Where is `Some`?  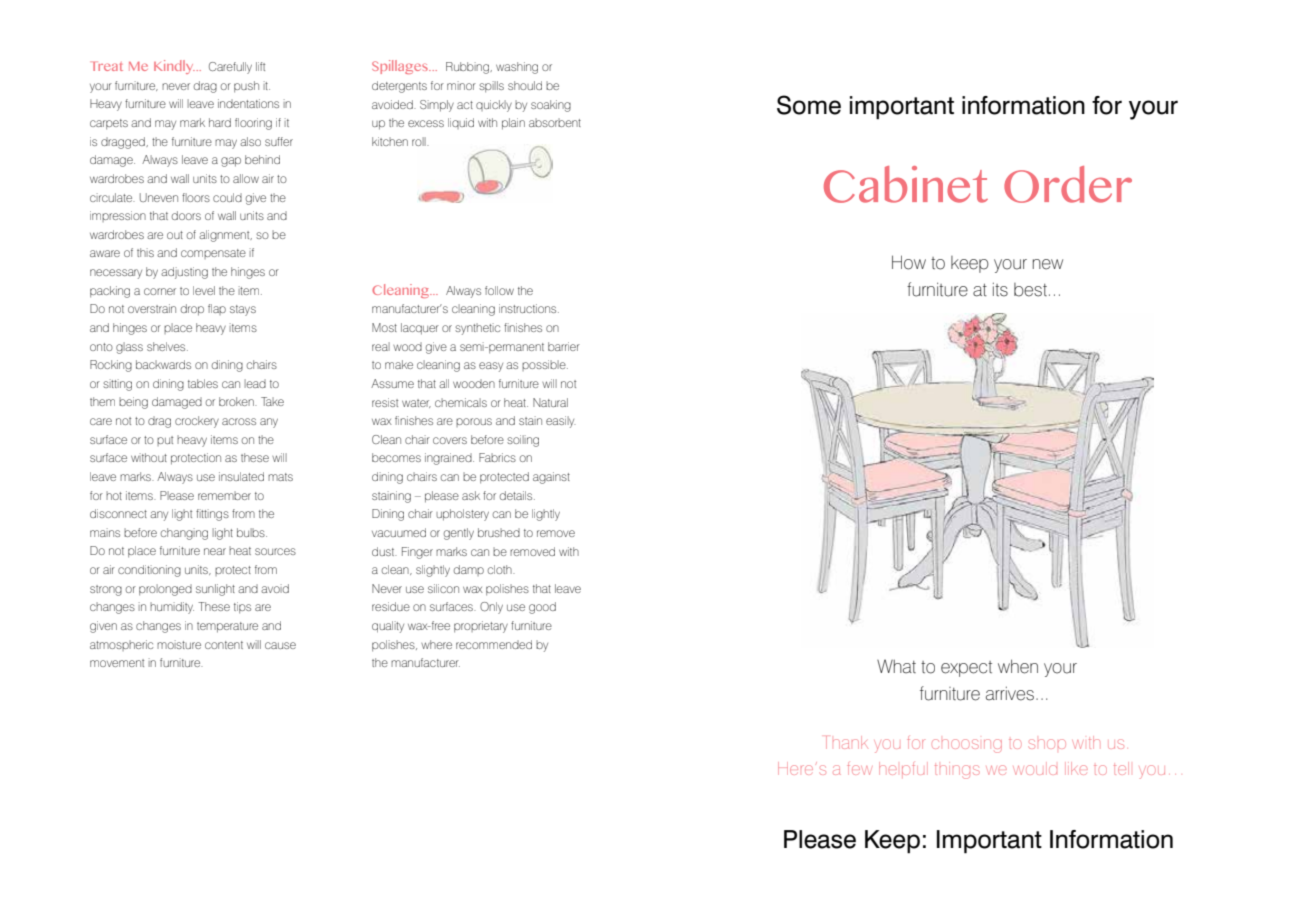
Some is located at coordinates (809, 105).
